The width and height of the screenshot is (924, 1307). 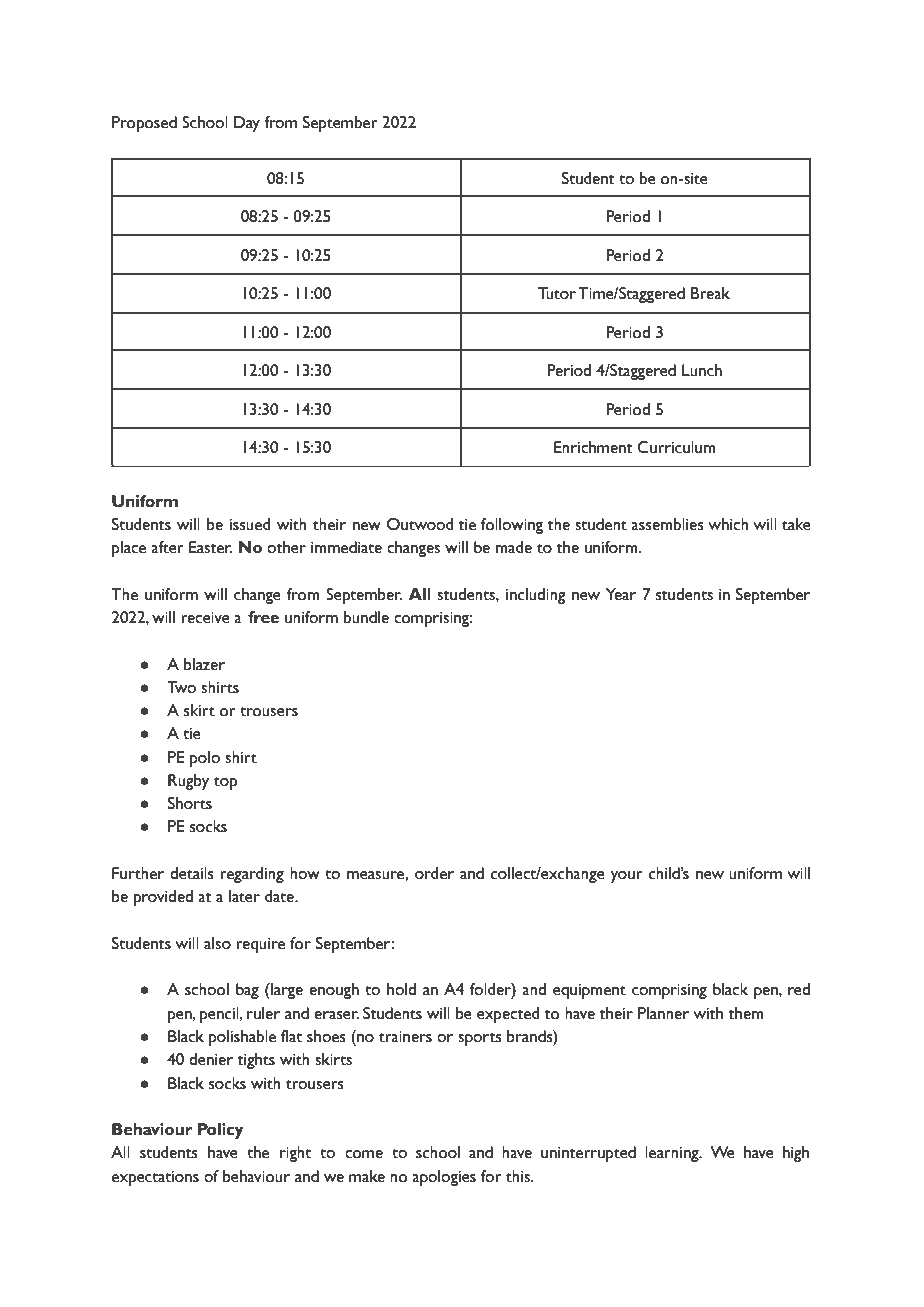 I want to click on blazer, so click(x=204, y=664).
